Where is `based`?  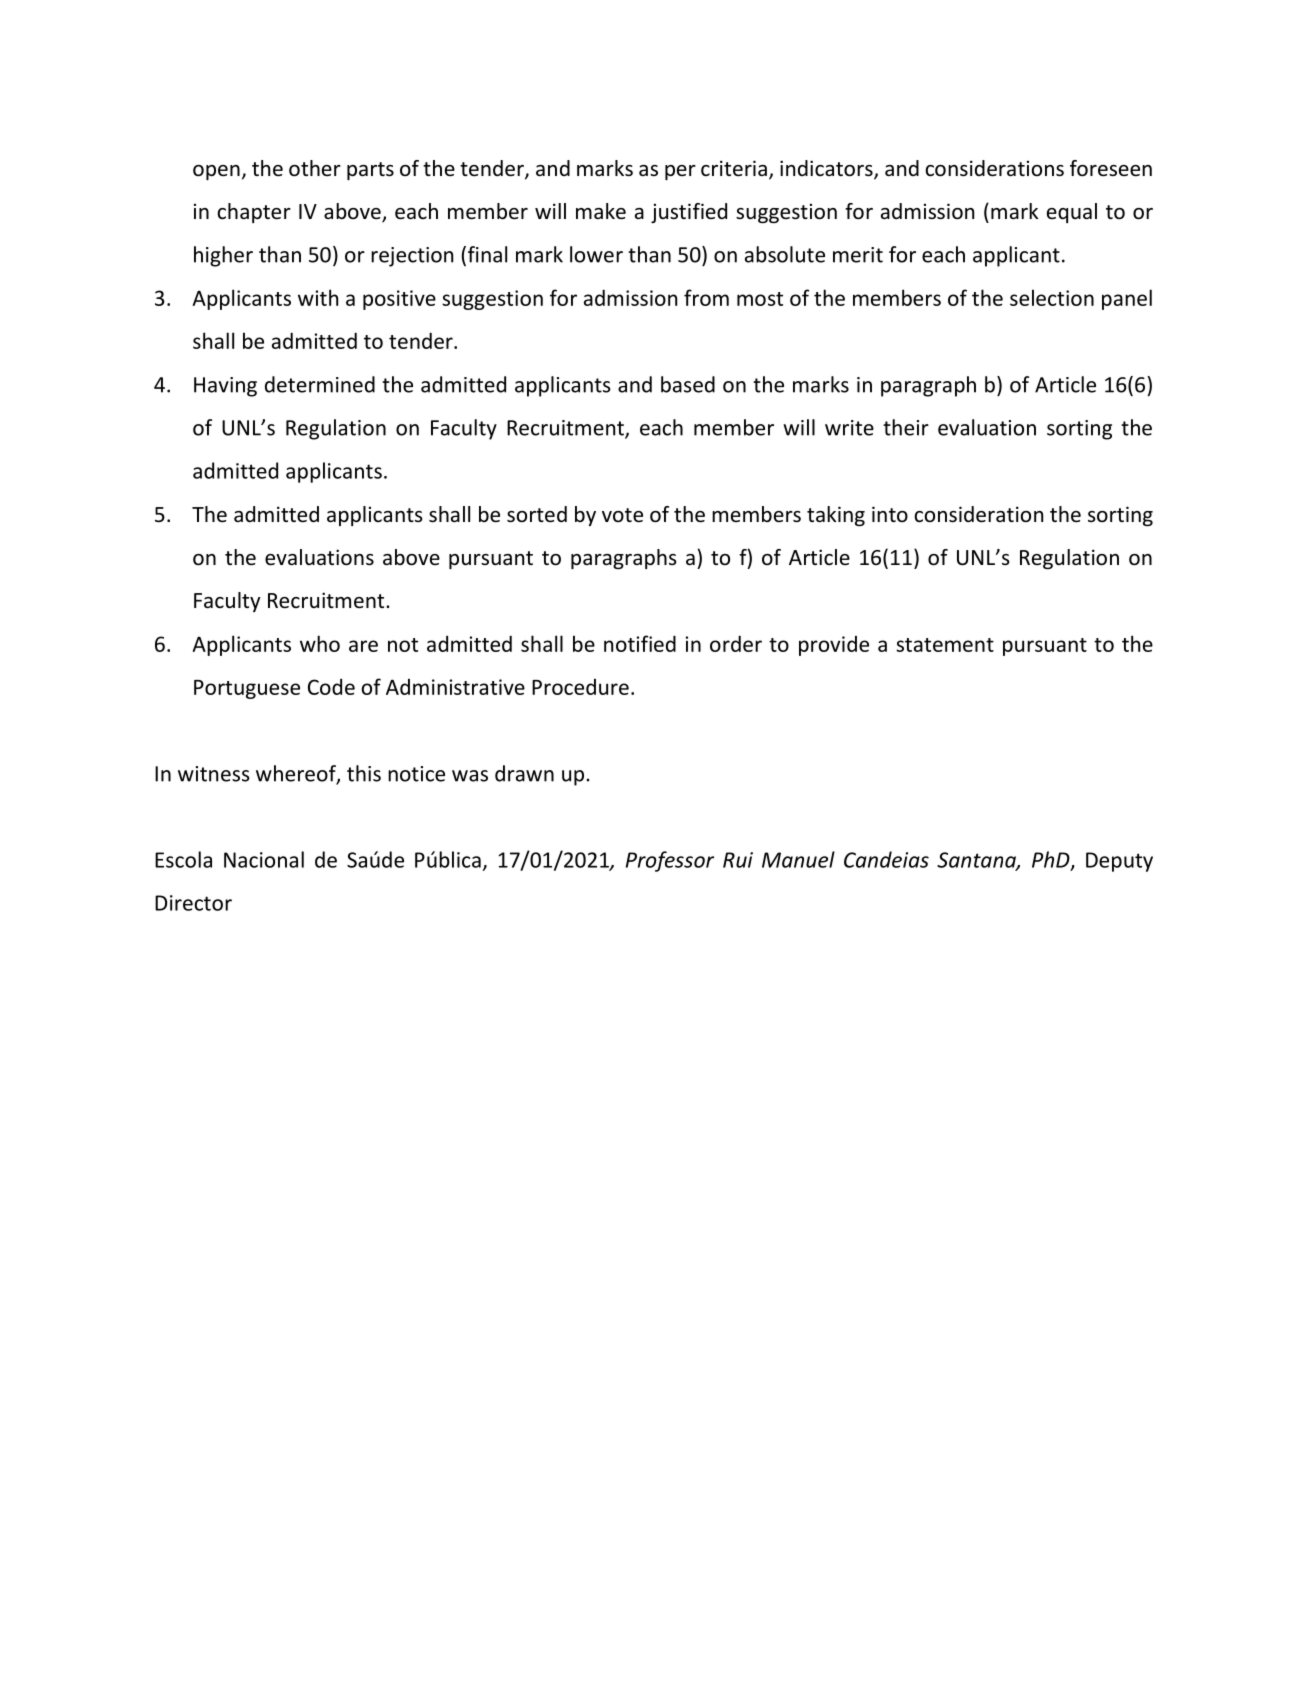
based is located at coordinates (688, 384).
